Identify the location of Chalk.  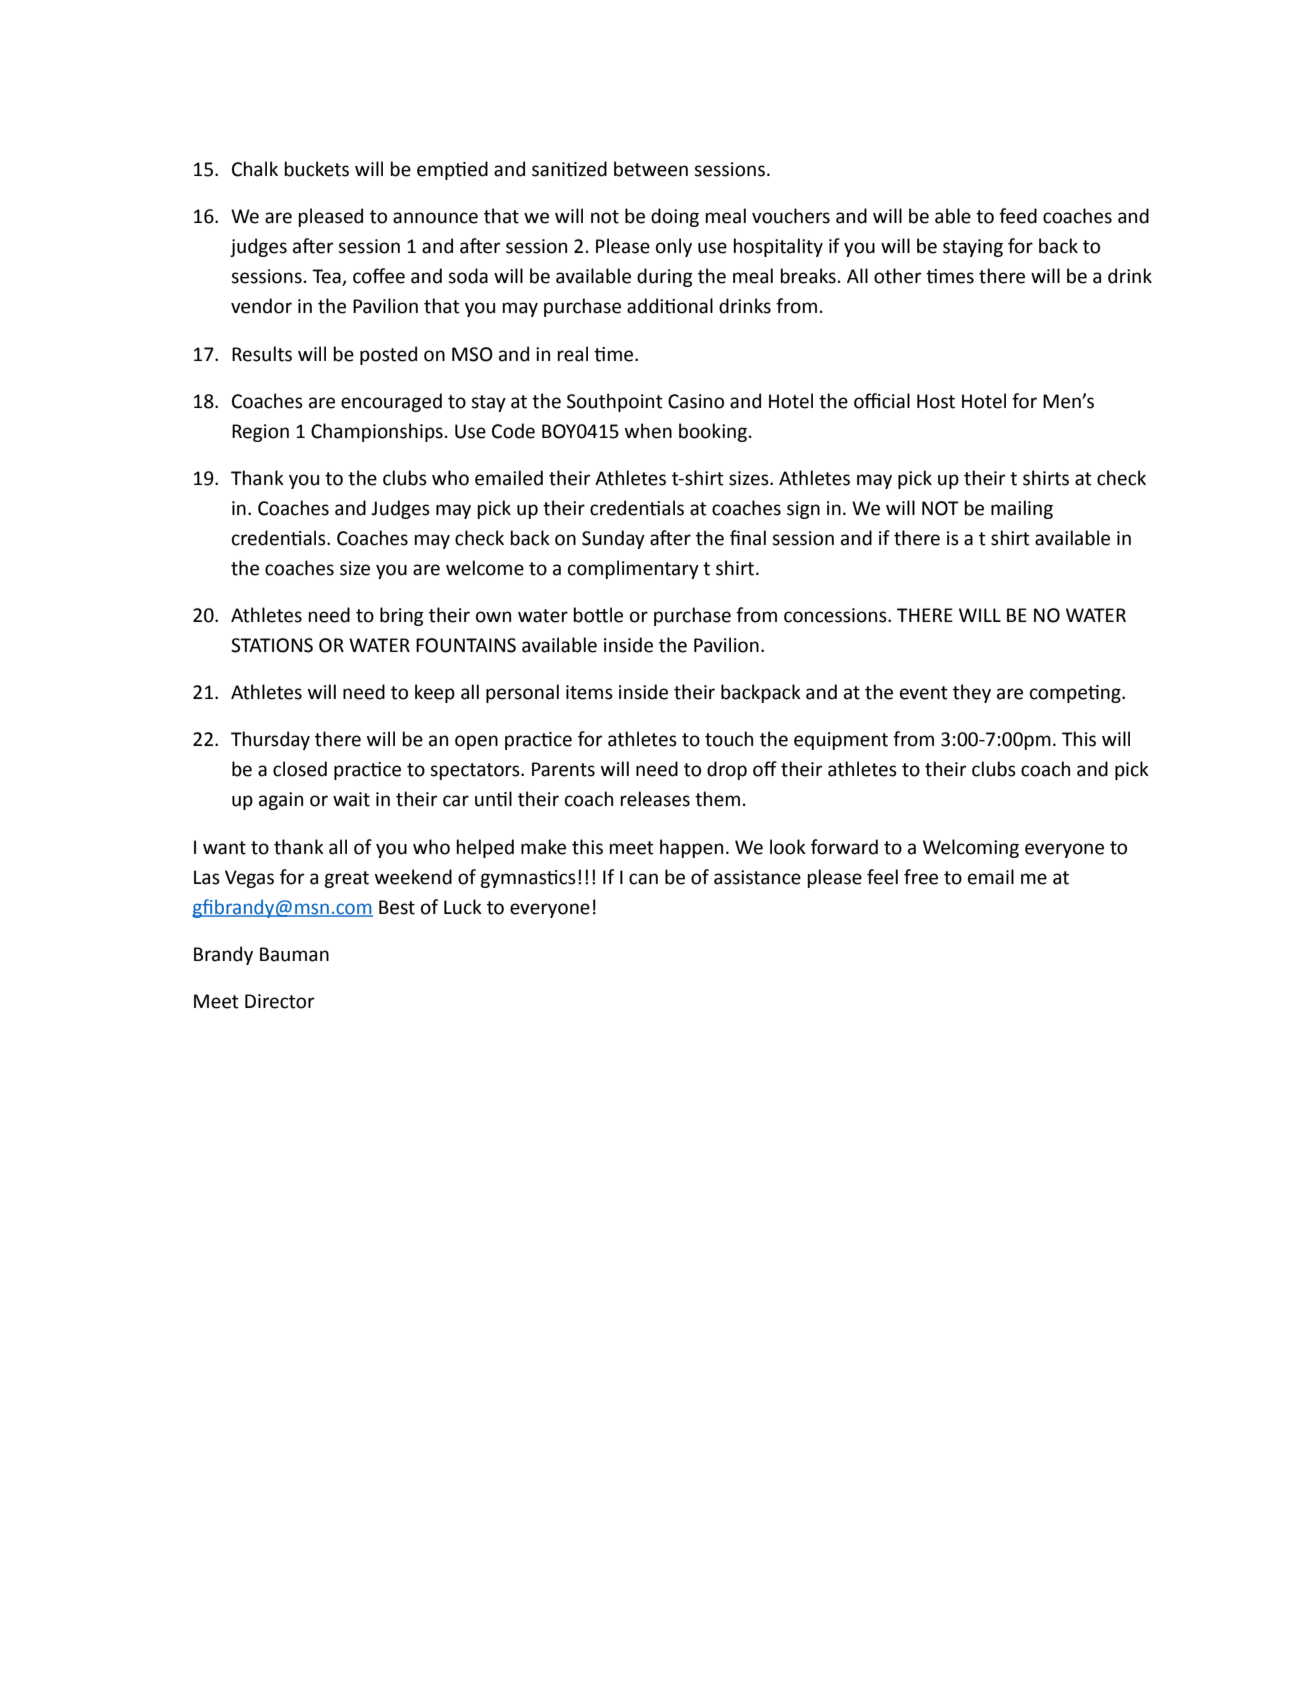
(255, 169).
